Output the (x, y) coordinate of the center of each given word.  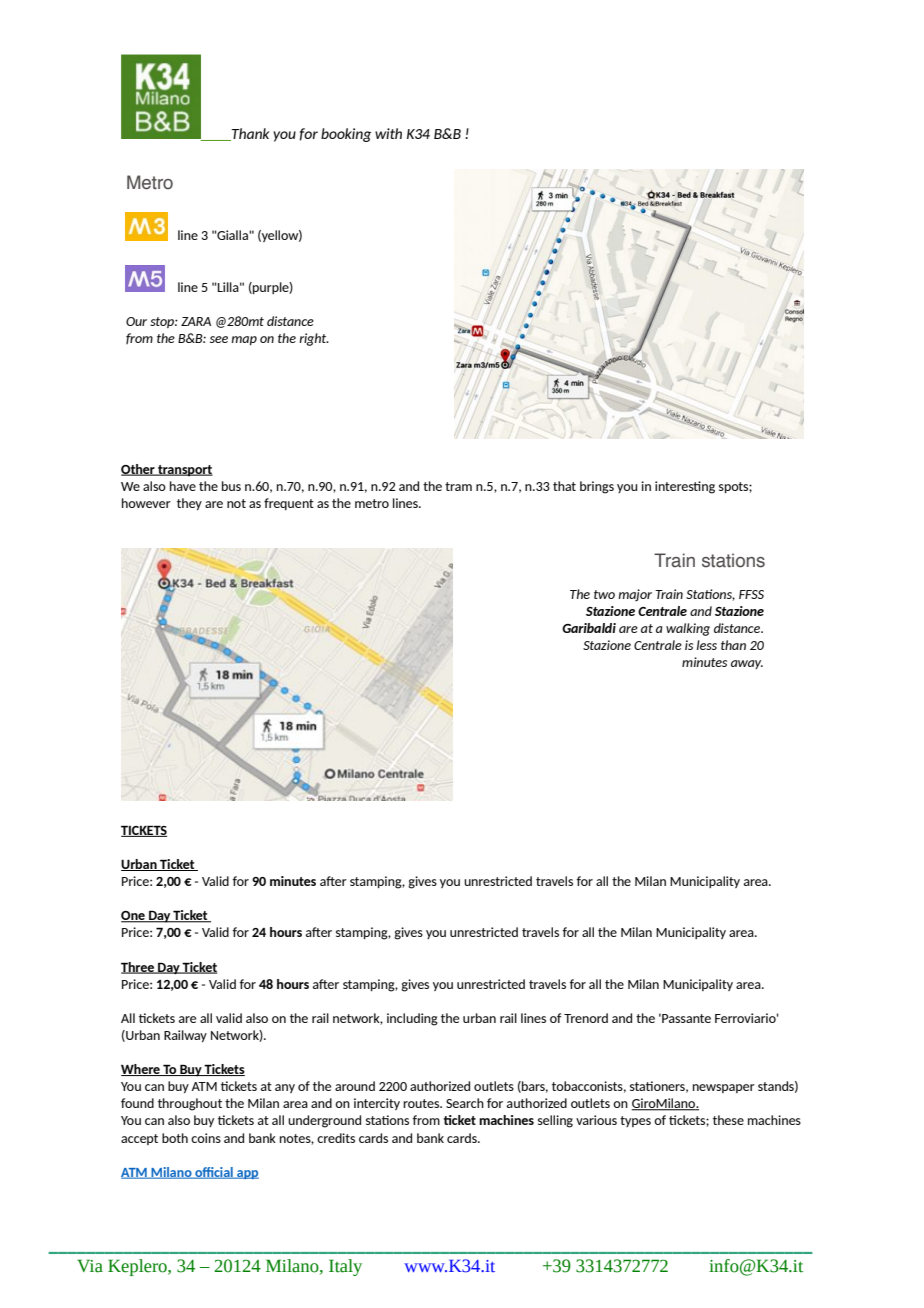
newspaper (724, 1088)
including (412, 1019)
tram (458, 486)
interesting (685, 487)
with (388, 133)
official (214, 1173)
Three (139, 968)
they (189, 504)
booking (346, 135)
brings (597, 487)
